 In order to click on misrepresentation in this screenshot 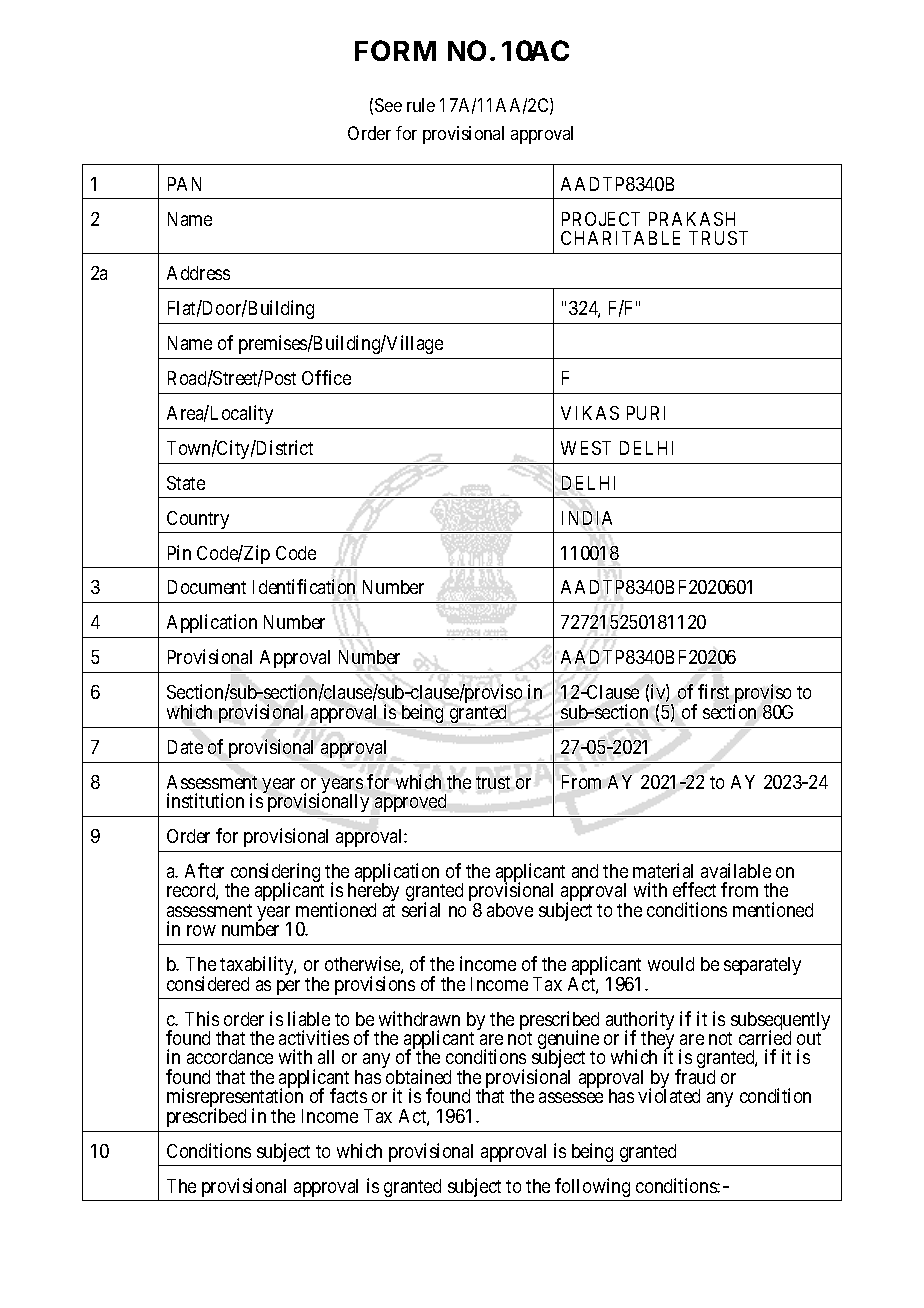, I will do `click(235, 1099)`.
